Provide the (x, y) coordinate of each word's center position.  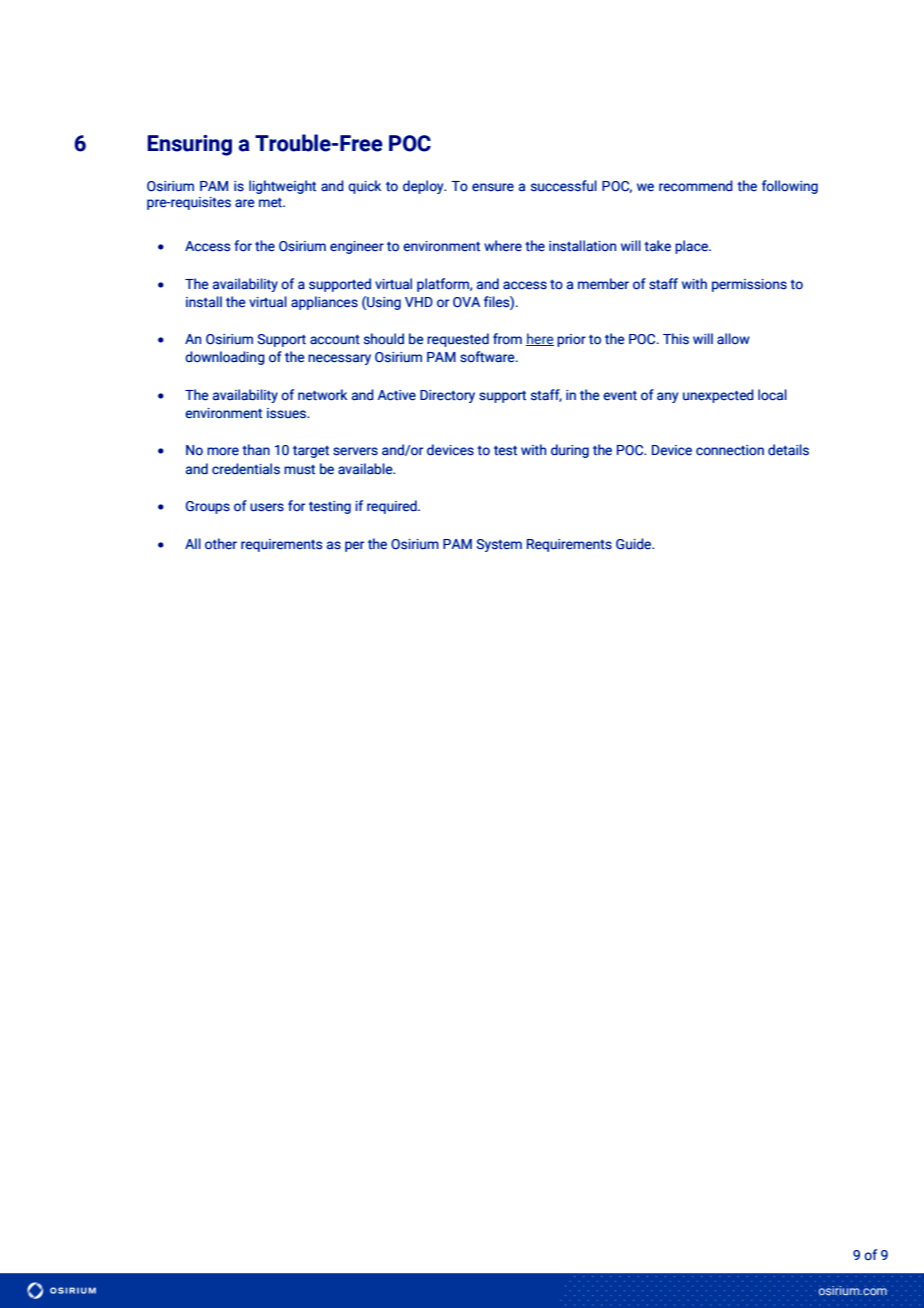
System (499, 545)
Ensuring (190, 145)
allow (733, 339)
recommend (696, 186)
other (221, 544)
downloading (225, 358)
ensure (493, 187)
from (507, 339)
